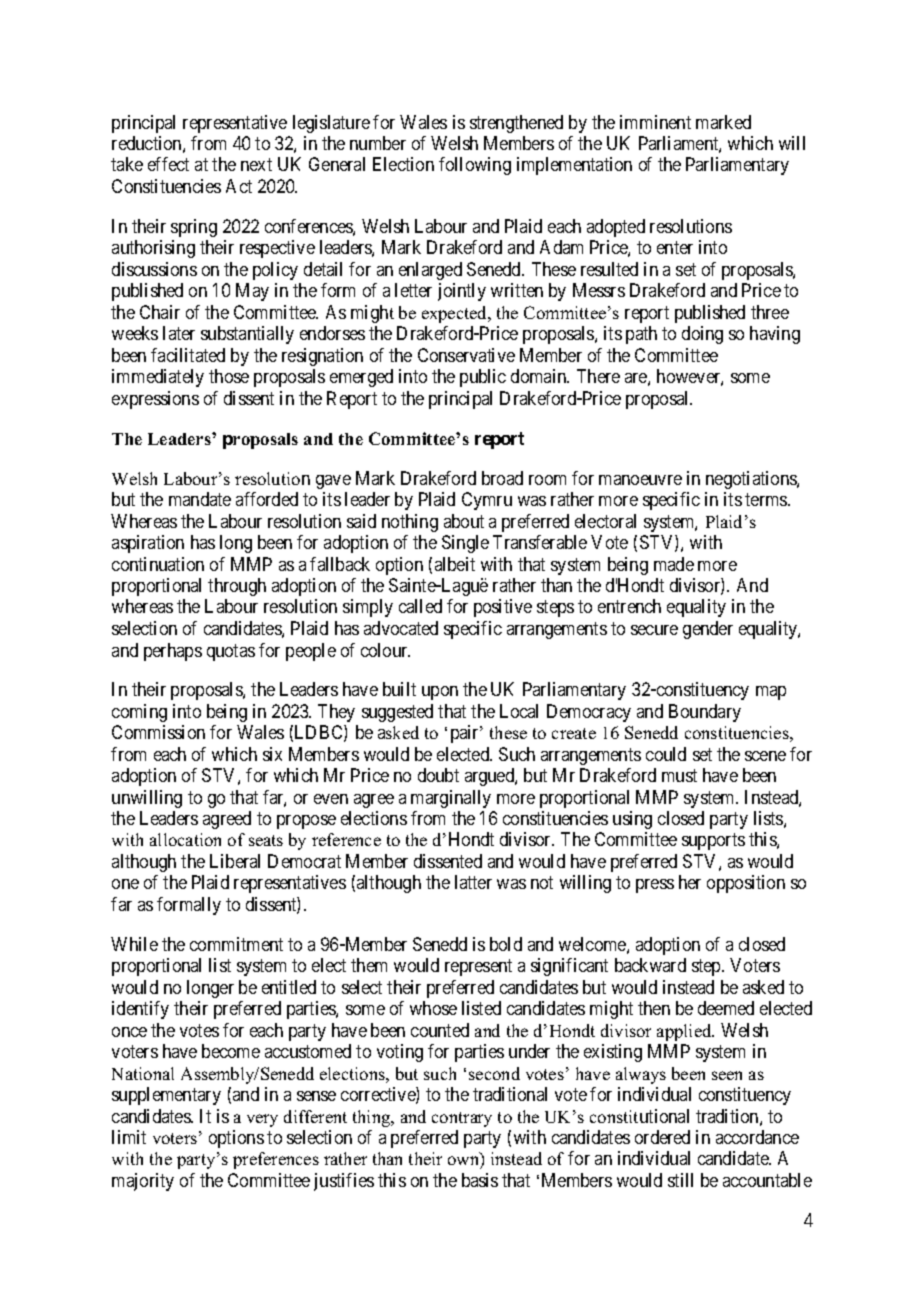 The image size is (924, 1308). What do you see at coordinates (662, 1137) in the document?
I see `ordered` at bounding box center [662, 1137].
